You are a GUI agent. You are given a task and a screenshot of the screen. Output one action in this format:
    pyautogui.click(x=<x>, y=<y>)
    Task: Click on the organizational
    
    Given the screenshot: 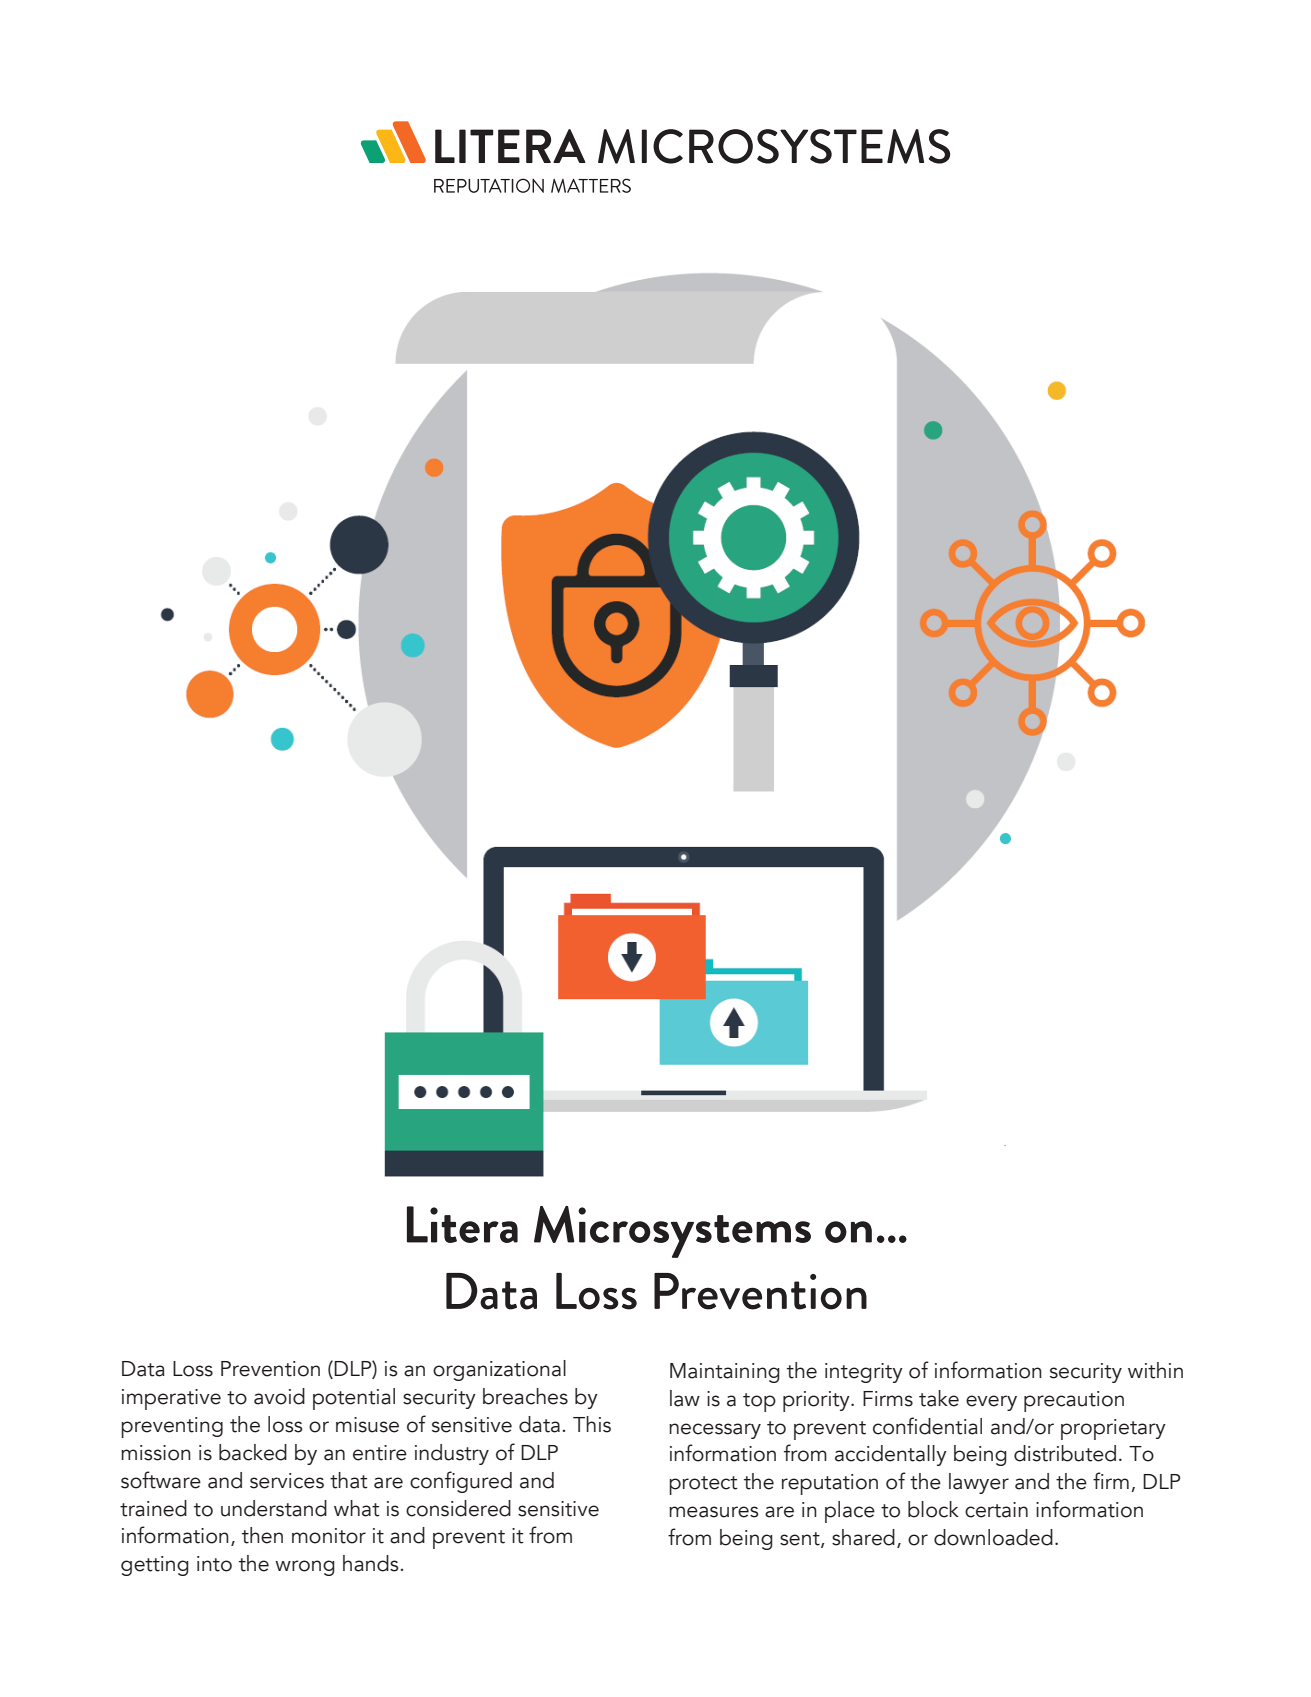 What is the action you would take?
    pyautogui.click(x=499, y=1370)
